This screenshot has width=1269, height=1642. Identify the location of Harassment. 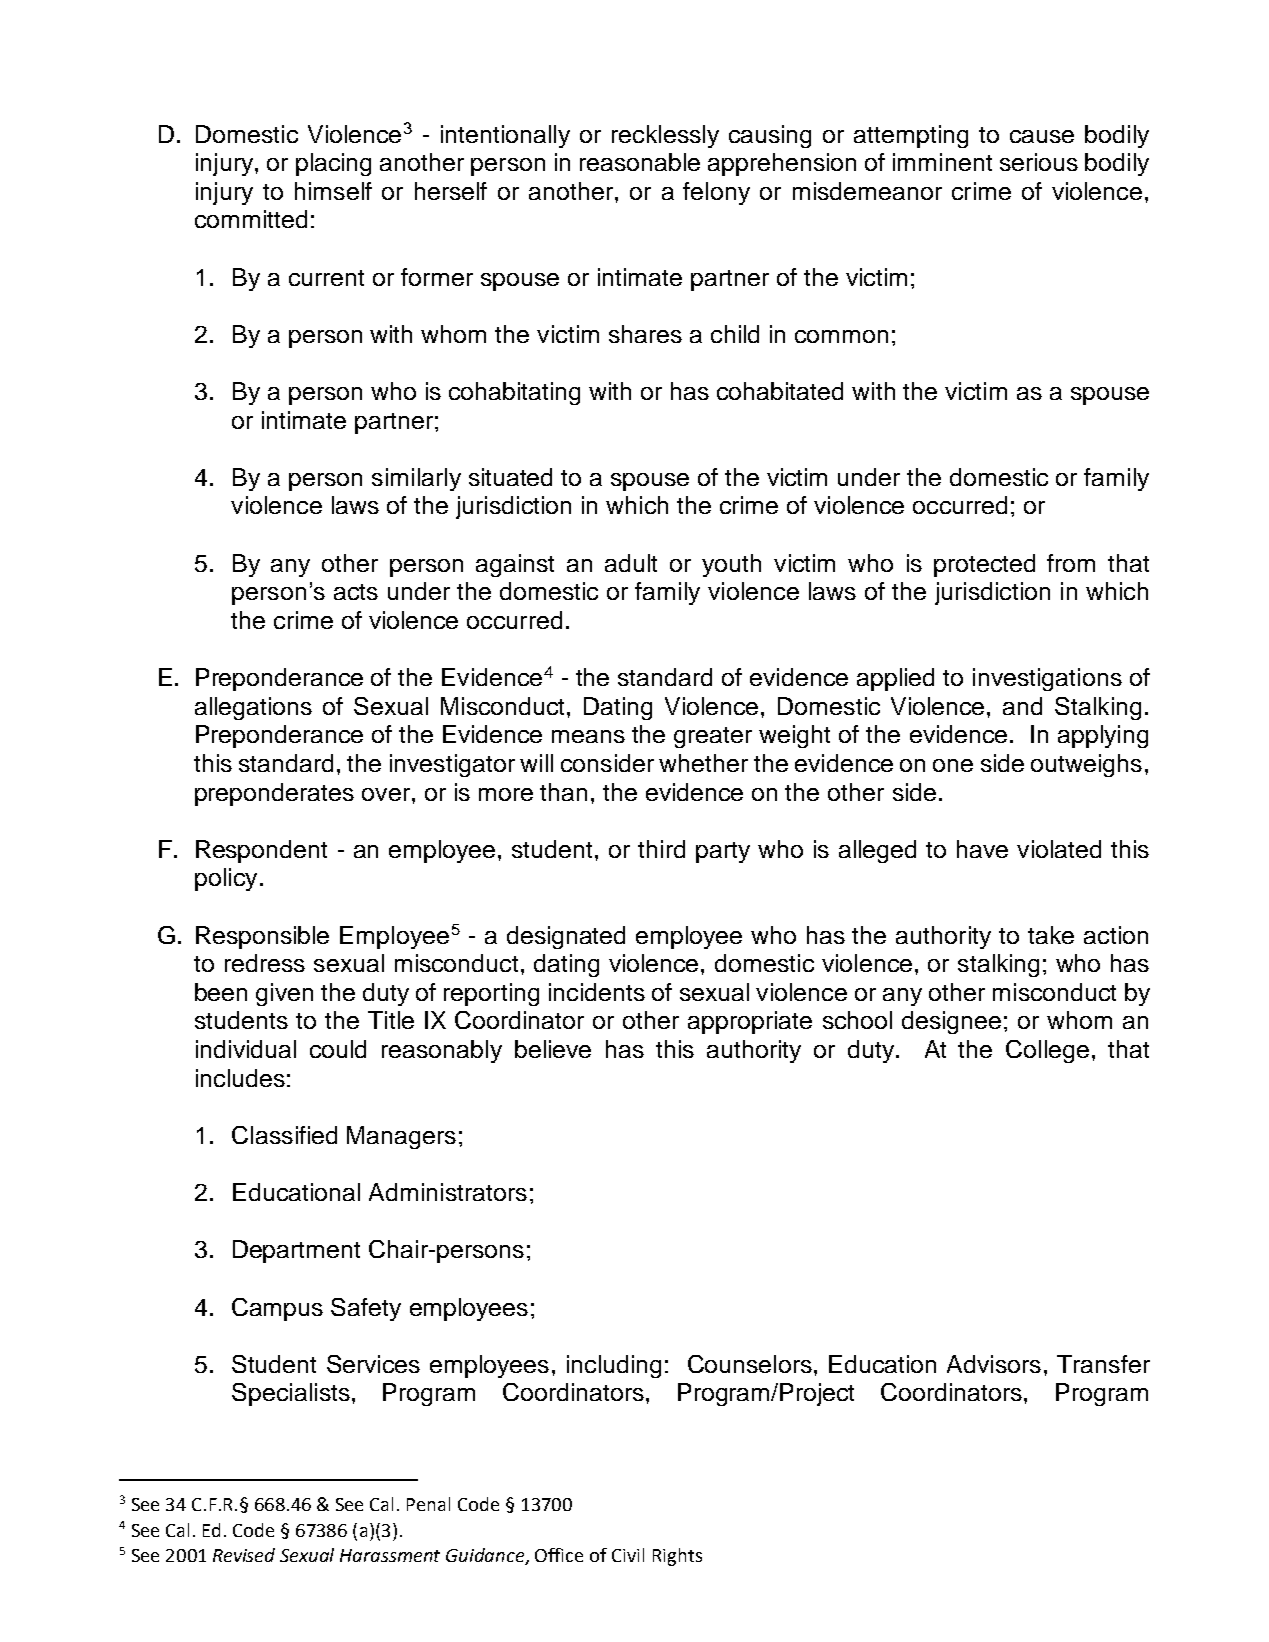
(390, 1555).
